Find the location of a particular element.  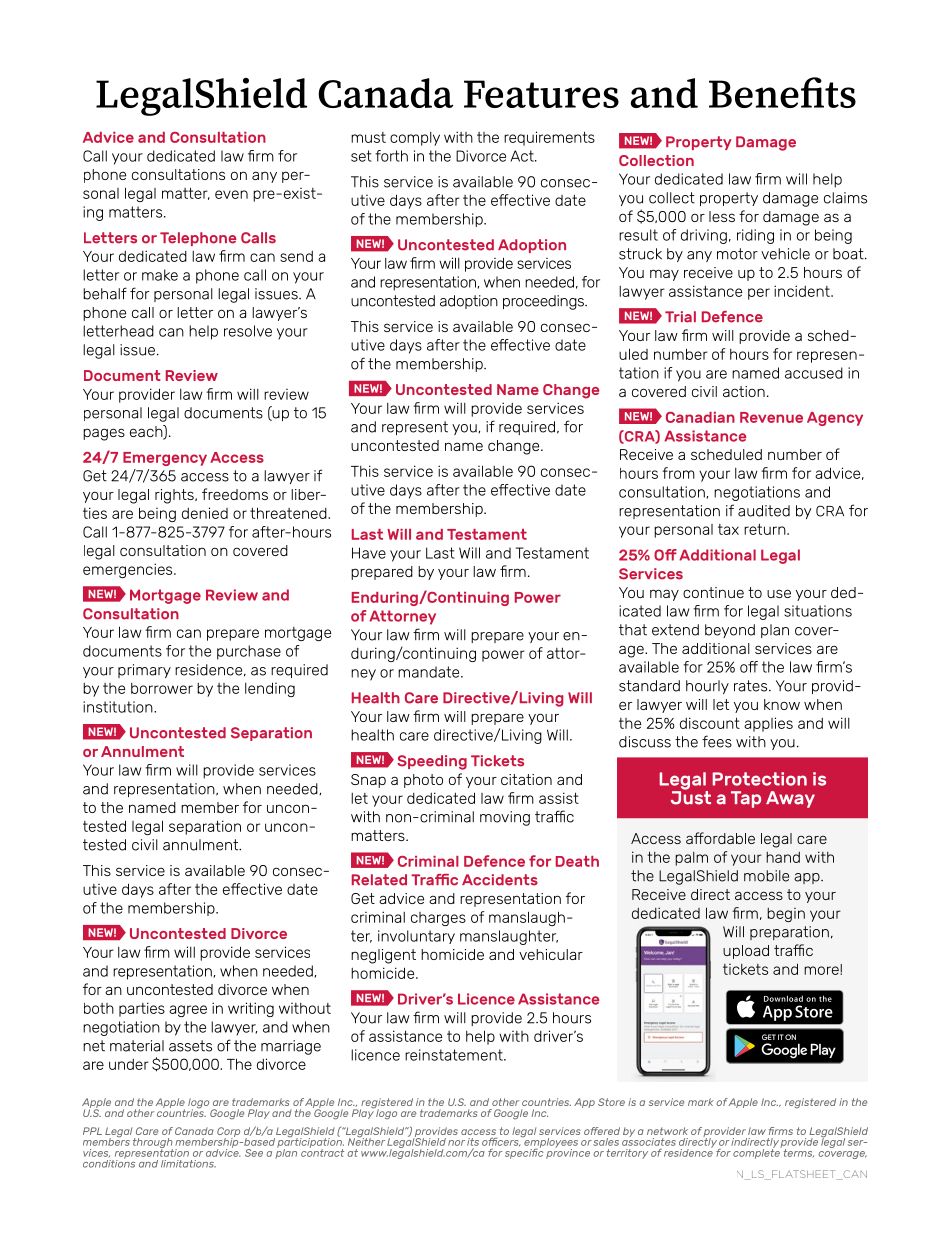

beyond is located at coordinates (730, 631).
